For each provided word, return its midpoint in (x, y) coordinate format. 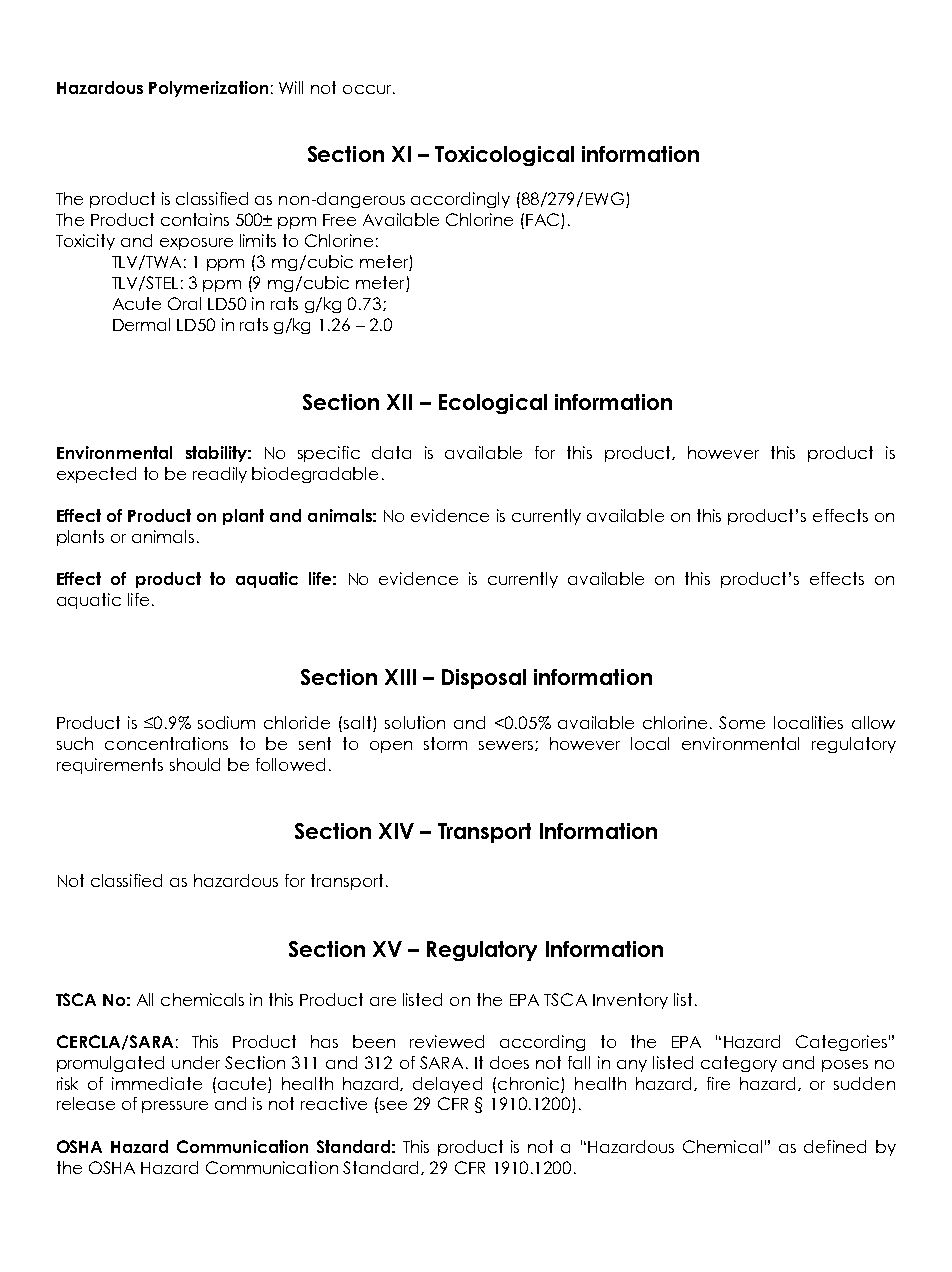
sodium (226, 722)
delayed (447, 1085)
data (391, 452)
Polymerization (208, 89)
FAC (542, 219)
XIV (396, 831)
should (195, 764)
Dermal (141, 324)
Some (742, 722)
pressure (175, 1107)
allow (873, 722)
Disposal (484, 679)
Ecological (493, 404)
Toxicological (504, 156)
